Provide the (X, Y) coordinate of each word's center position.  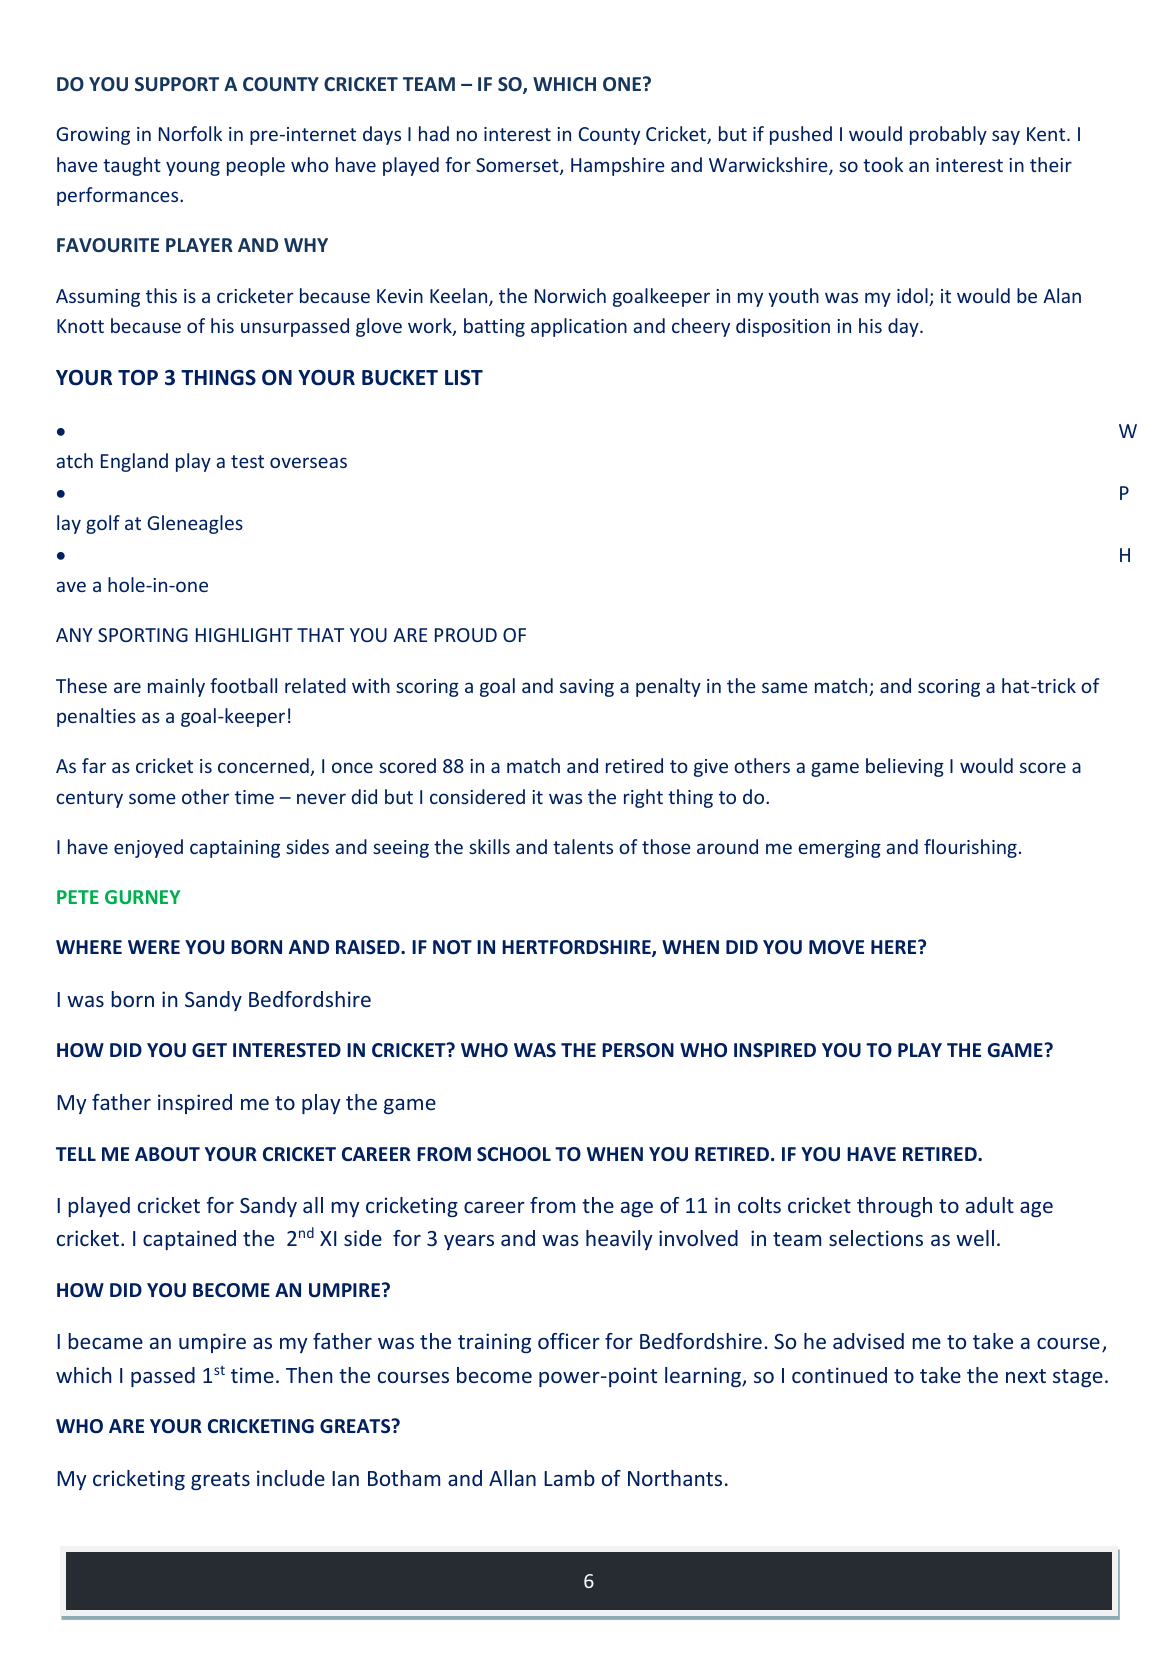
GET (209, 1050)
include (291, 1478)
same (785, 687)
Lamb (569, 1478)
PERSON (638, 1050)
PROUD (466, 635)
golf (103, 524)
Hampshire (618, 166)
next (1026, 1376)
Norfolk (190, 133)
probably (948, 135)
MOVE (836, 947)
